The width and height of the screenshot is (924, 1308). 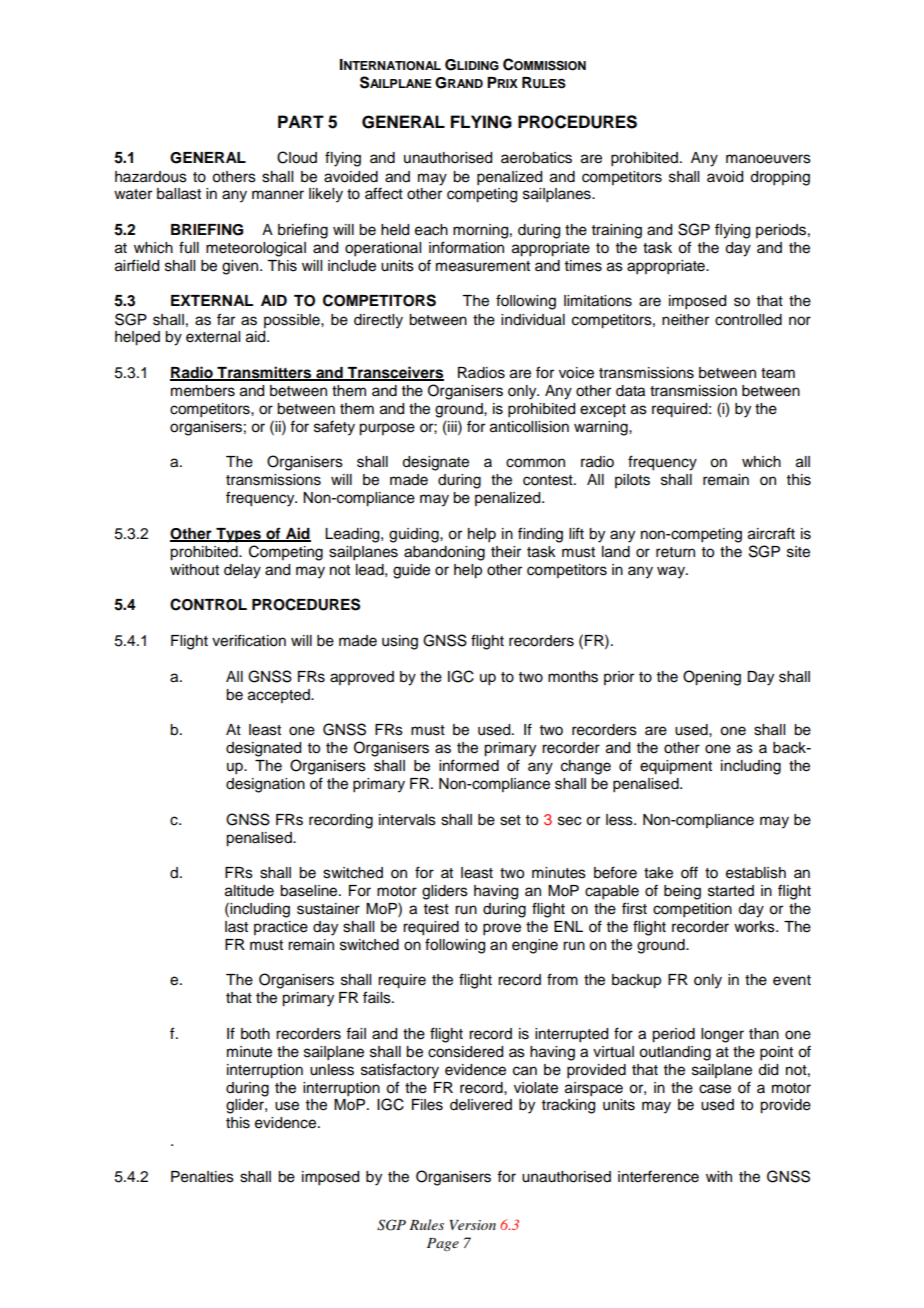 I want to click on altitude, so click(x=249, y=891).
